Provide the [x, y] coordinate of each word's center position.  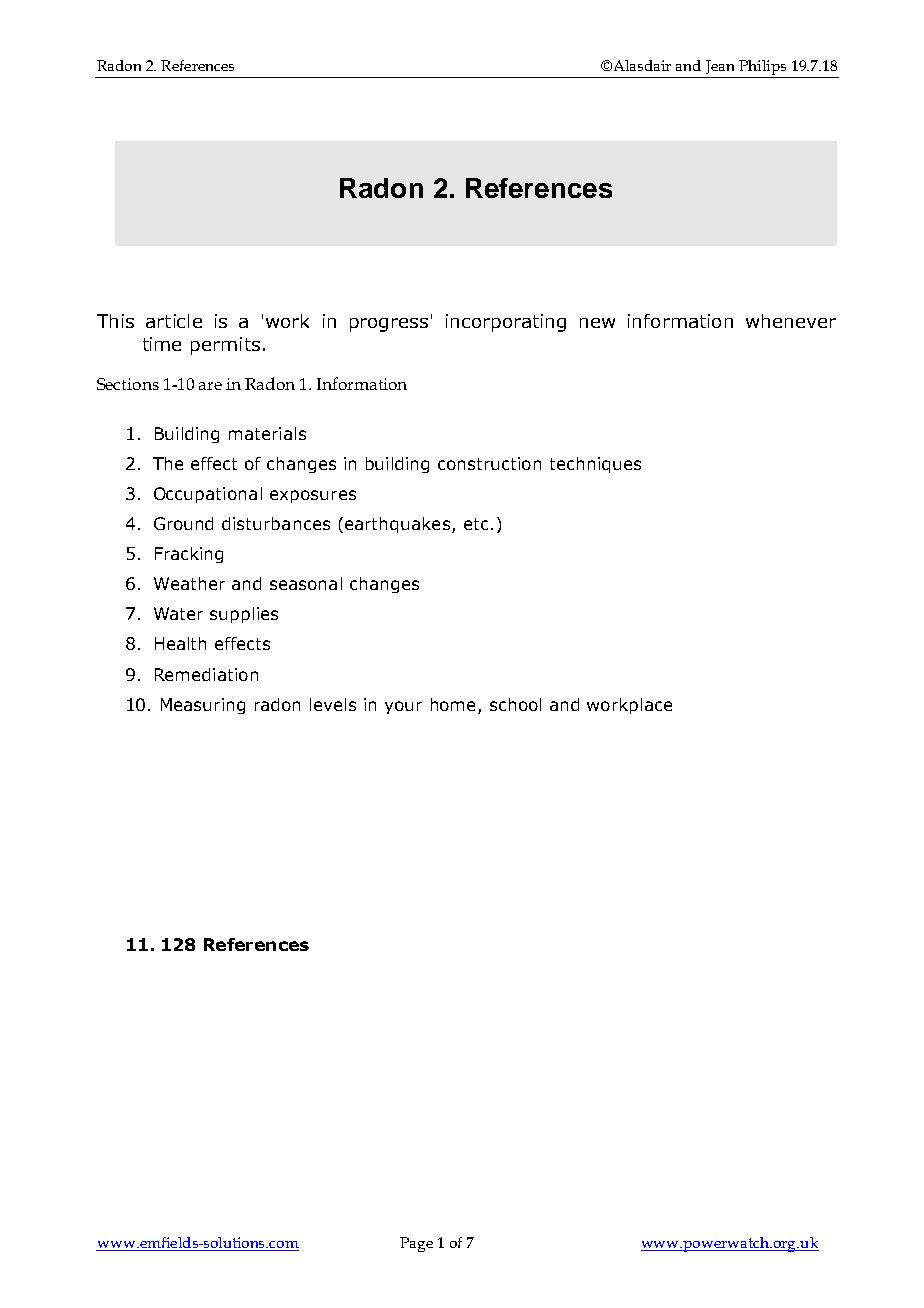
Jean [720, 67]
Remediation [206, 674]
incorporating [506, 323]
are [210, 386]
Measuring [203, 706]
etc [476, 524]
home [453, 704]
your [403, 707]
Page [416, 1244]
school [515, 704]
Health [180, 643]
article [174, 321]
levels [333, 704]
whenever [791, 321]
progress [389, 325]
